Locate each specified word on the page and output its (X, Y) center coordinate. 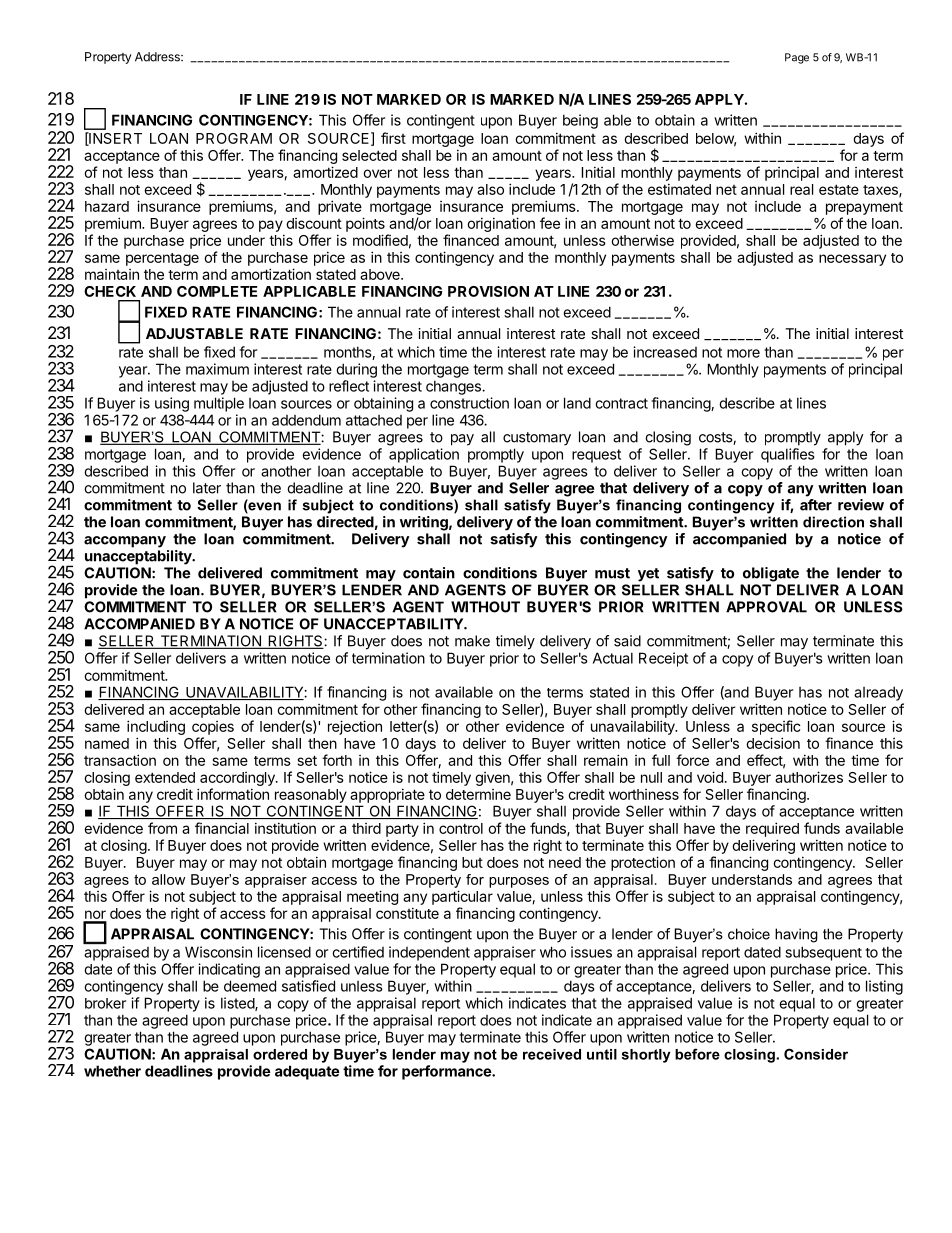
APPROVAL (766, 607)
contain (429, 573)
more (743, 353)
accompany (125, 542)
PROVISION (488, 291)
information (233, 794)
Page (797, 58)
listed (238, 1004)
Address (158, 57)
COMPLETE (217, 291)
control (461, 828)
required (772, 829)
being (580, 121)
